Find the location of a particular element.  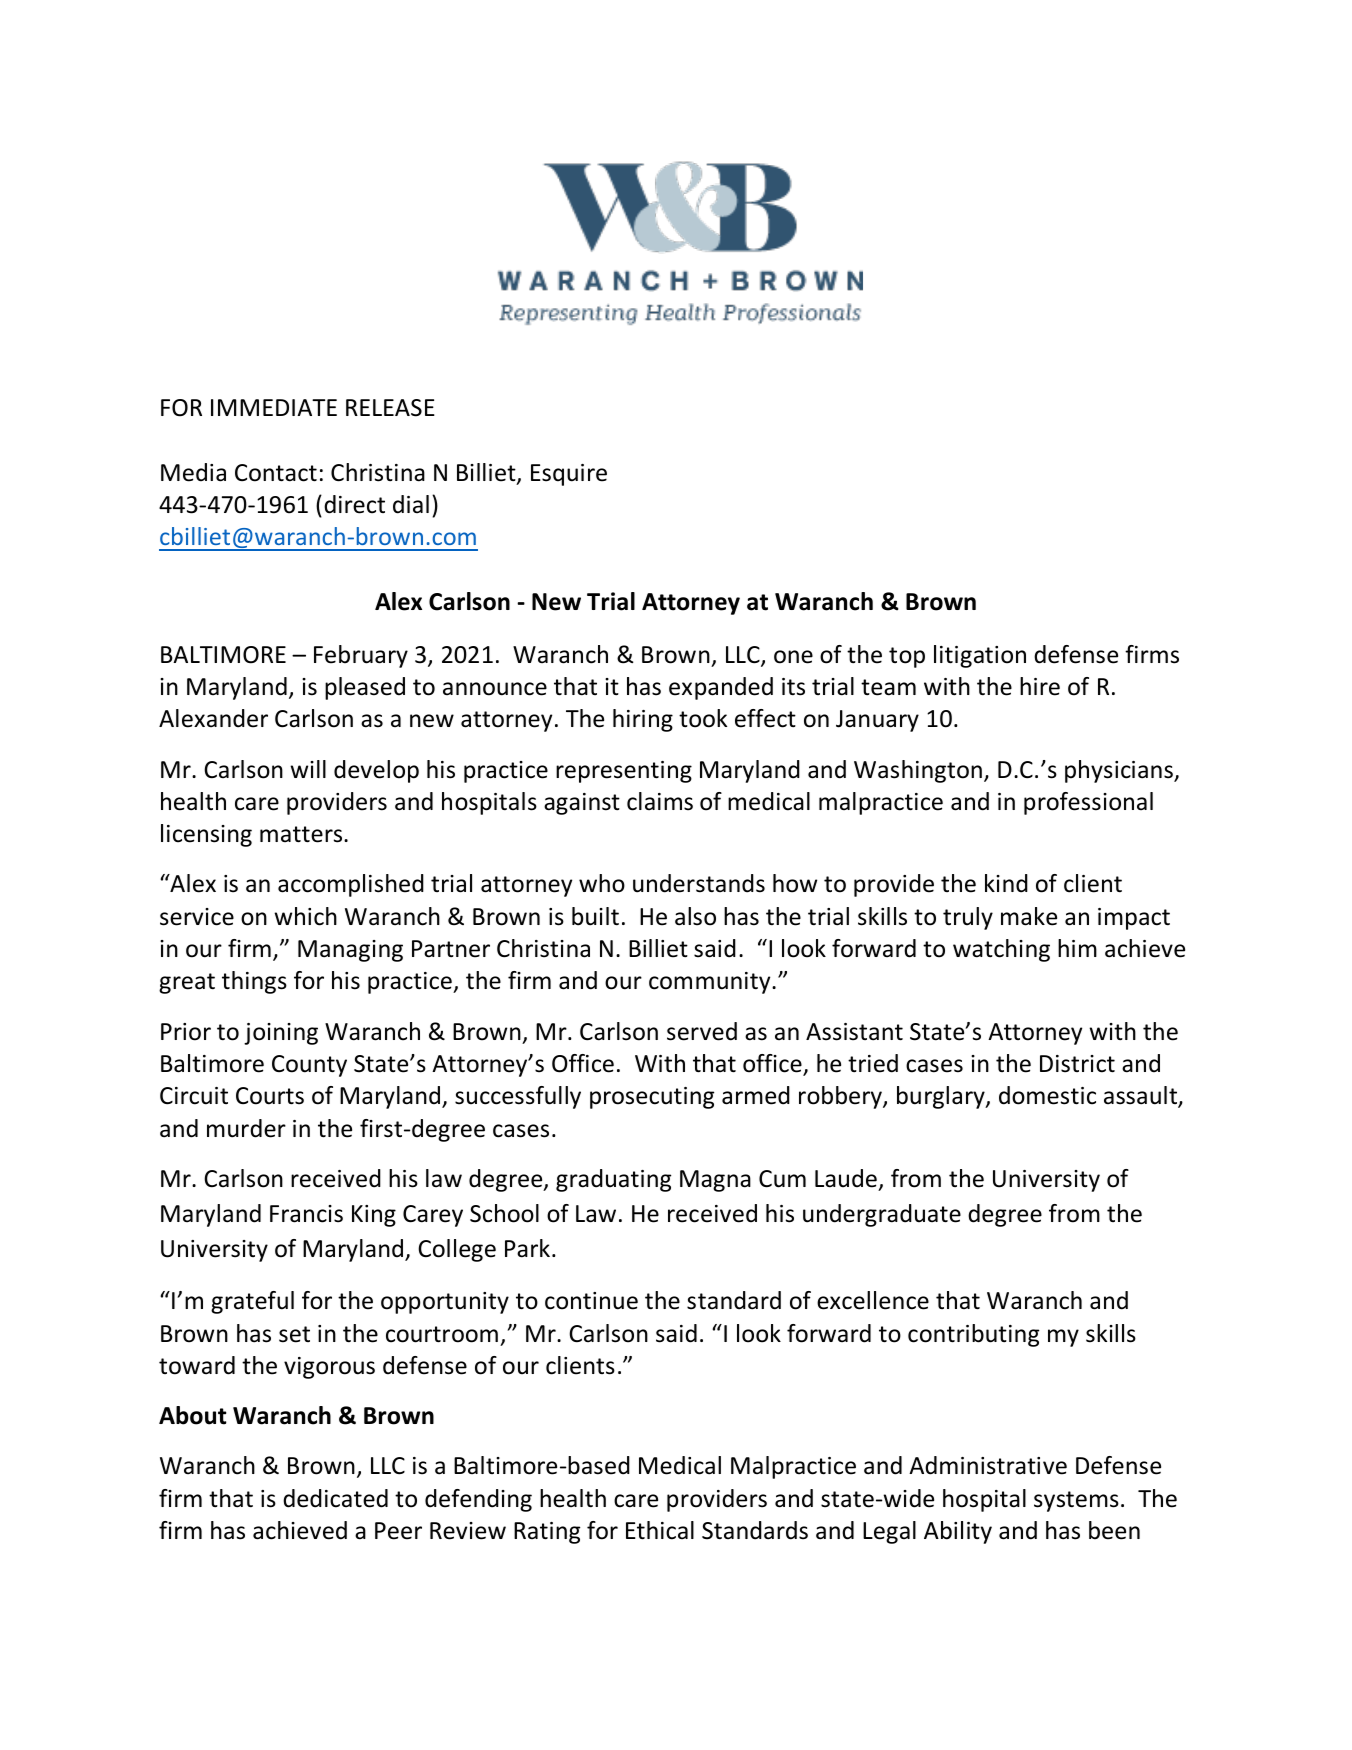

litigation is located at coordinates (980, 656).
